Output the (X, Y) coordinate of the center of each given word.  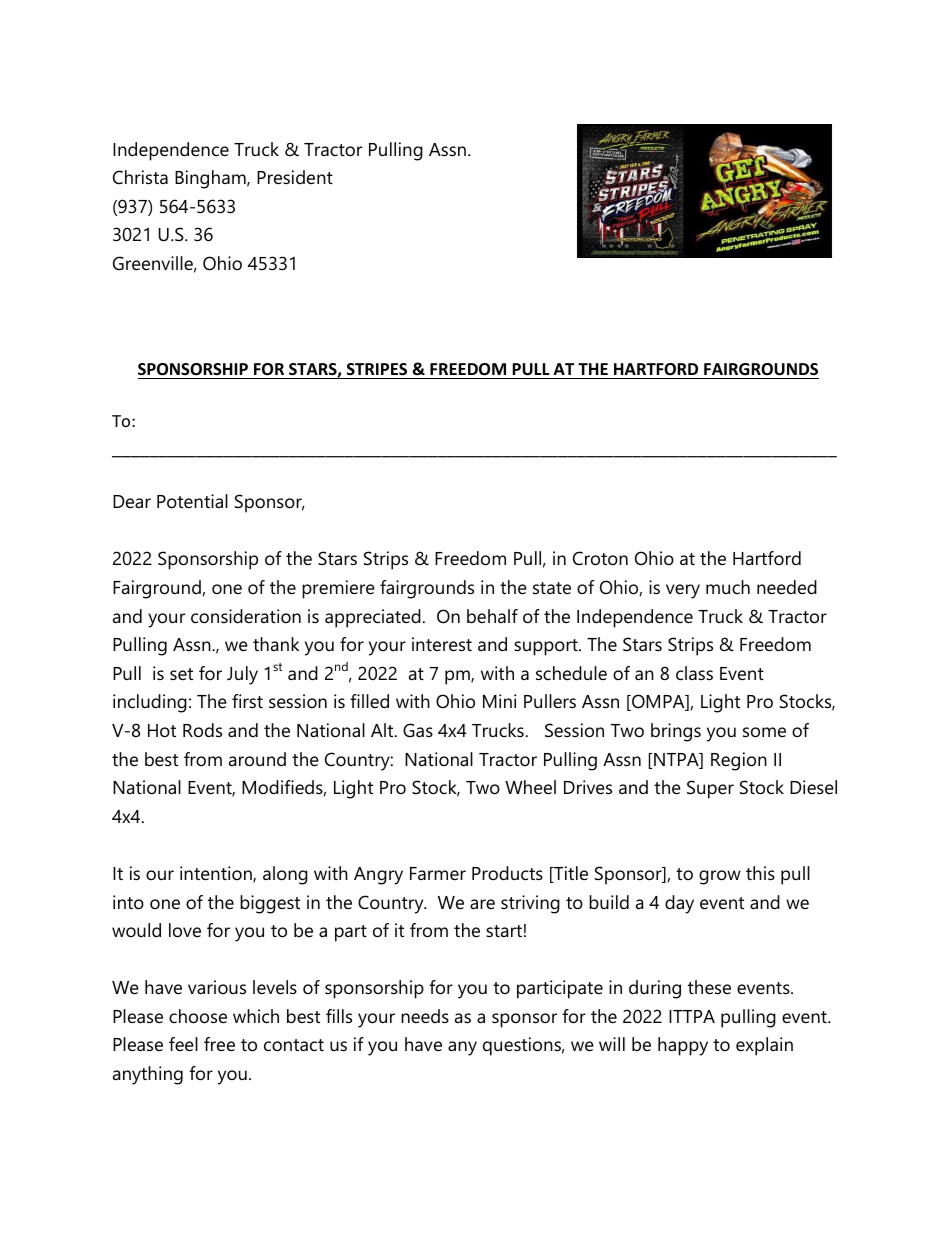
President (295, 177)
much (728, 587)
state (552, 588)
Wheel (530, 787)
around (257, 759)
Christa (140, 177)
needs (425, 1016)
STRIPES (377, 369)
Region (739, 761)
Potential (192, 501)
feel (183, 1044)
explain (764, 1046)
